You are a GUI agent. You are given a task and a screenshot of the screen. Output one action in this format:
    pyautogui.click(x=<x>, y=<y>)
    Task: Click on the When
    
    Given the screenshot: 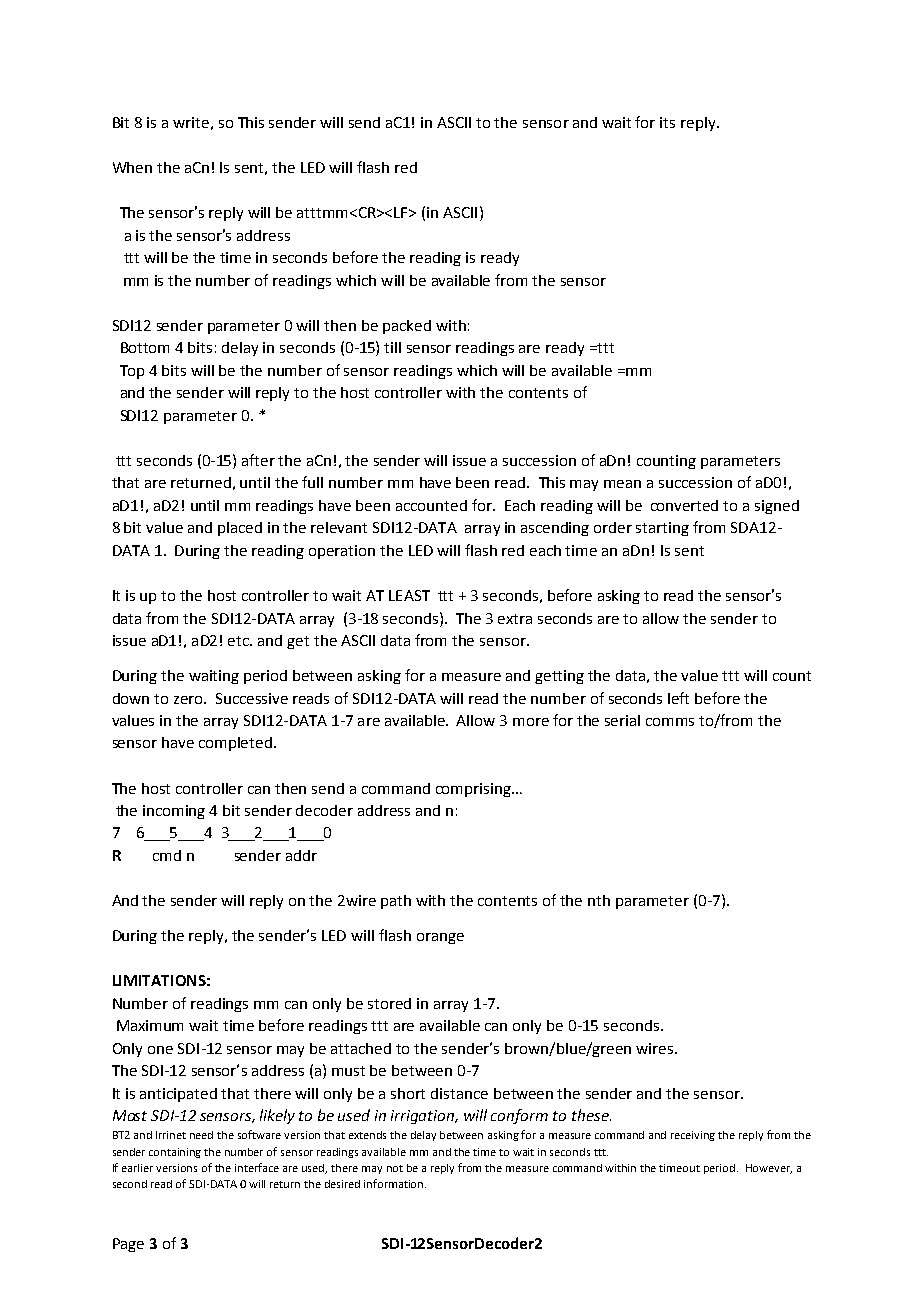 What is the action you would take?
    pyautogui.click(x=132, y=167)
